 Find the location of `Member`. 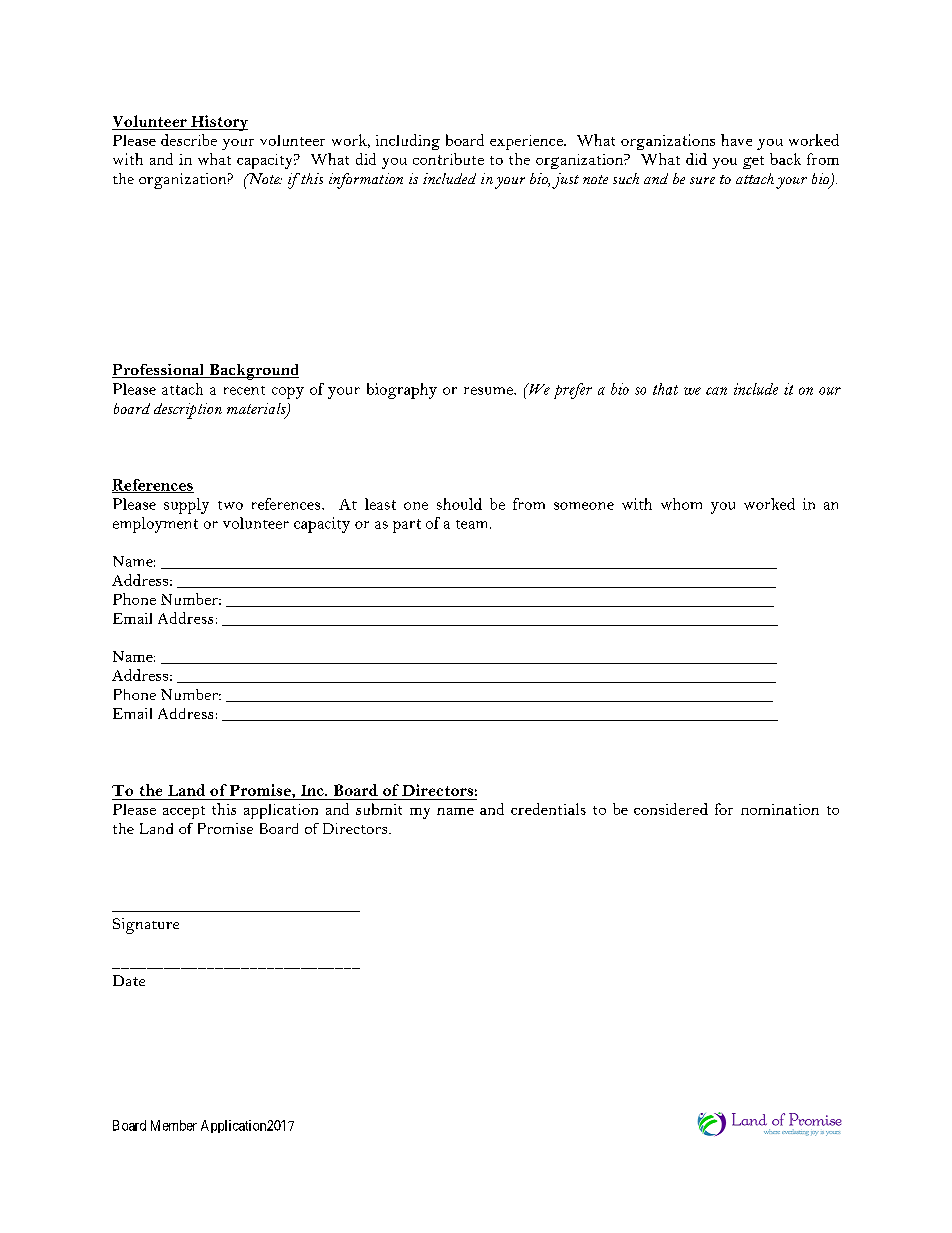

Member is located at coordinates (174, 1125).
